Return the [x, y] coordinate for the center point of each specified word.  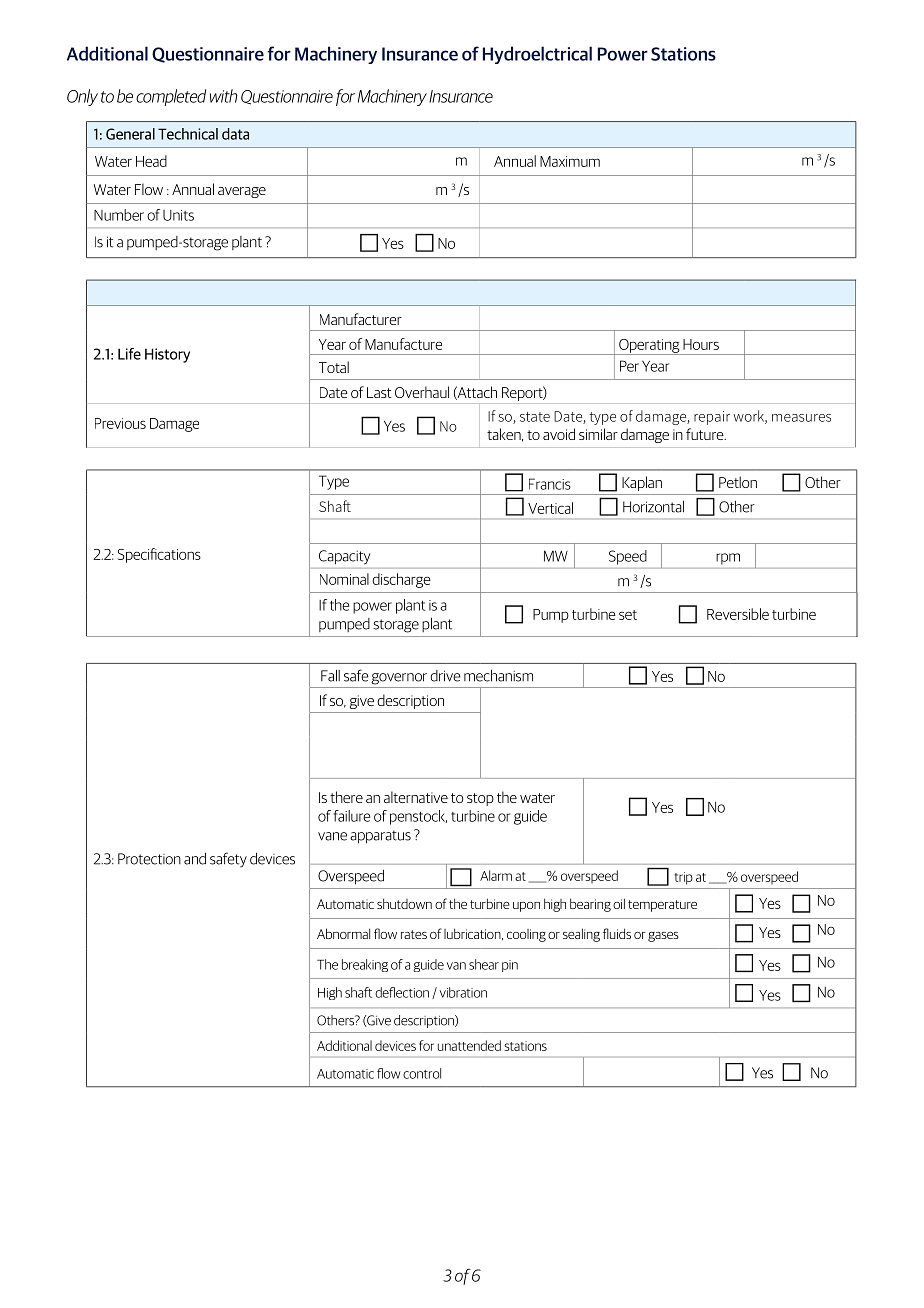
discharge [401, 580]
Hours [701, 344]
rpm [728, 559]
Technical [188, 134]
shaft [358, 992]
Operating [649, 347]
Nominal [344, 579]
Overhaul [422, 392]
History [167, 355]
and [195, 859]
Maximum [570, 161]
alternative [416, 797]
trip [684, 878]
